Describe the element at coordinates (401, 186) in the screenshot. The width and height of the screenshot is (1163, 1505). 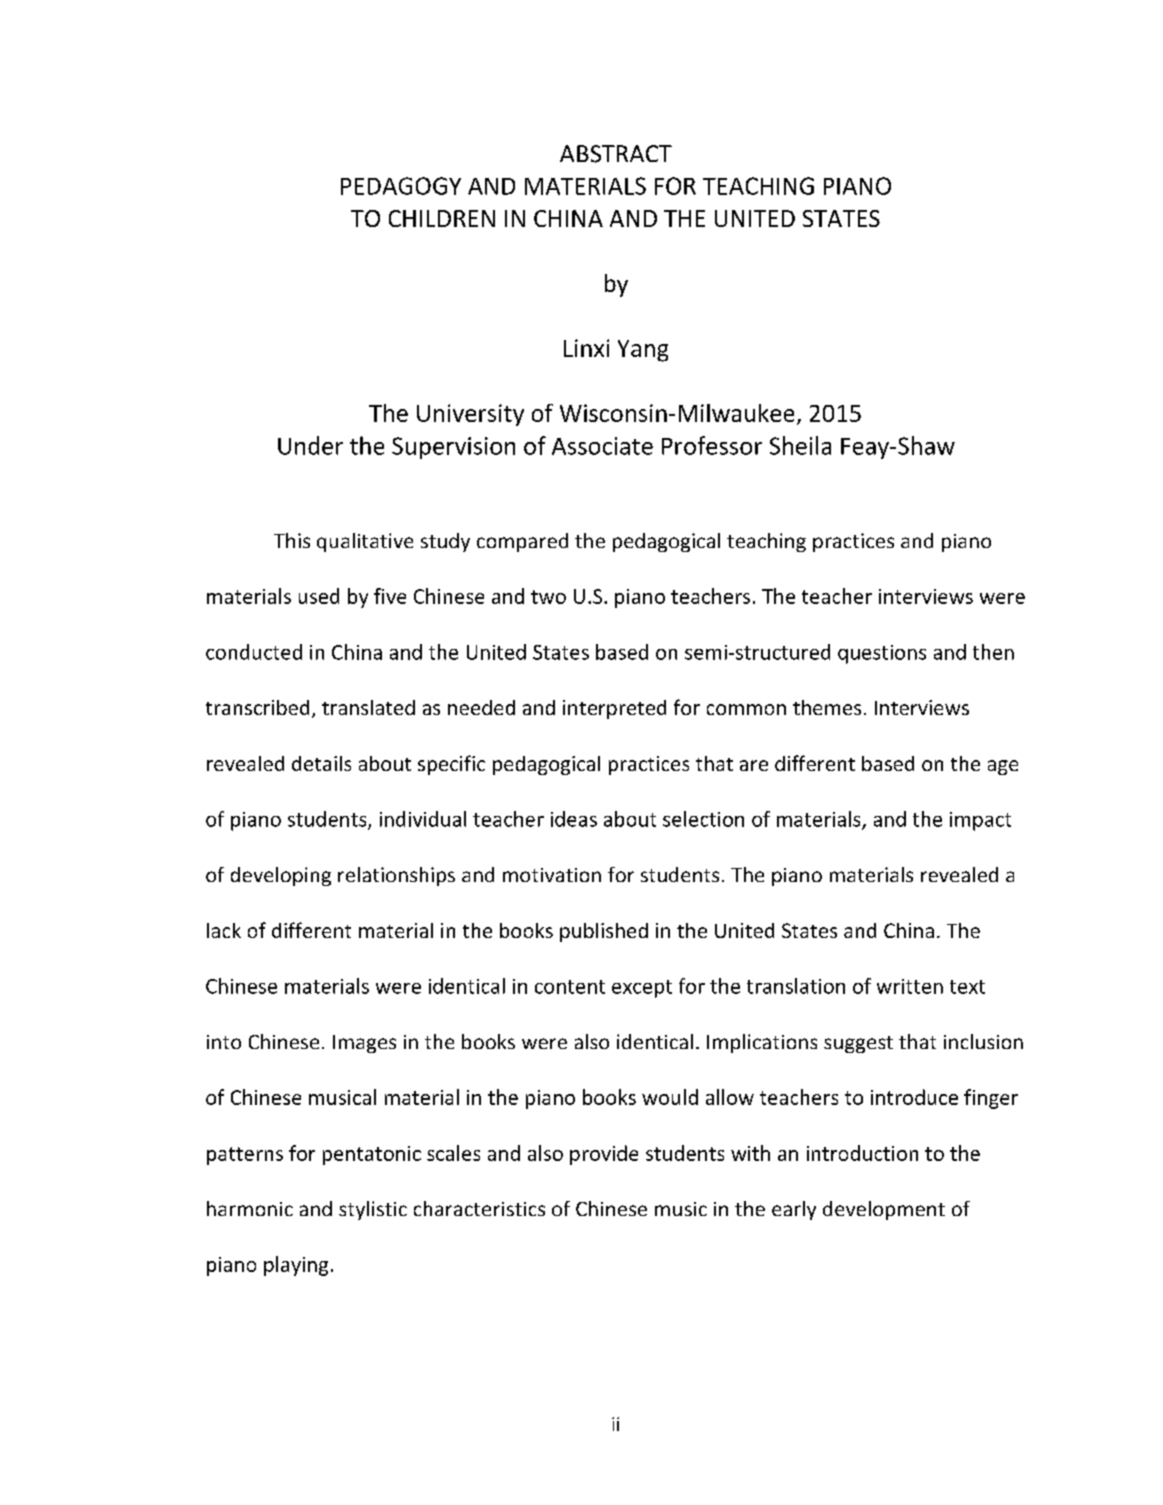
I see `PEDAGOGY` at that location.
